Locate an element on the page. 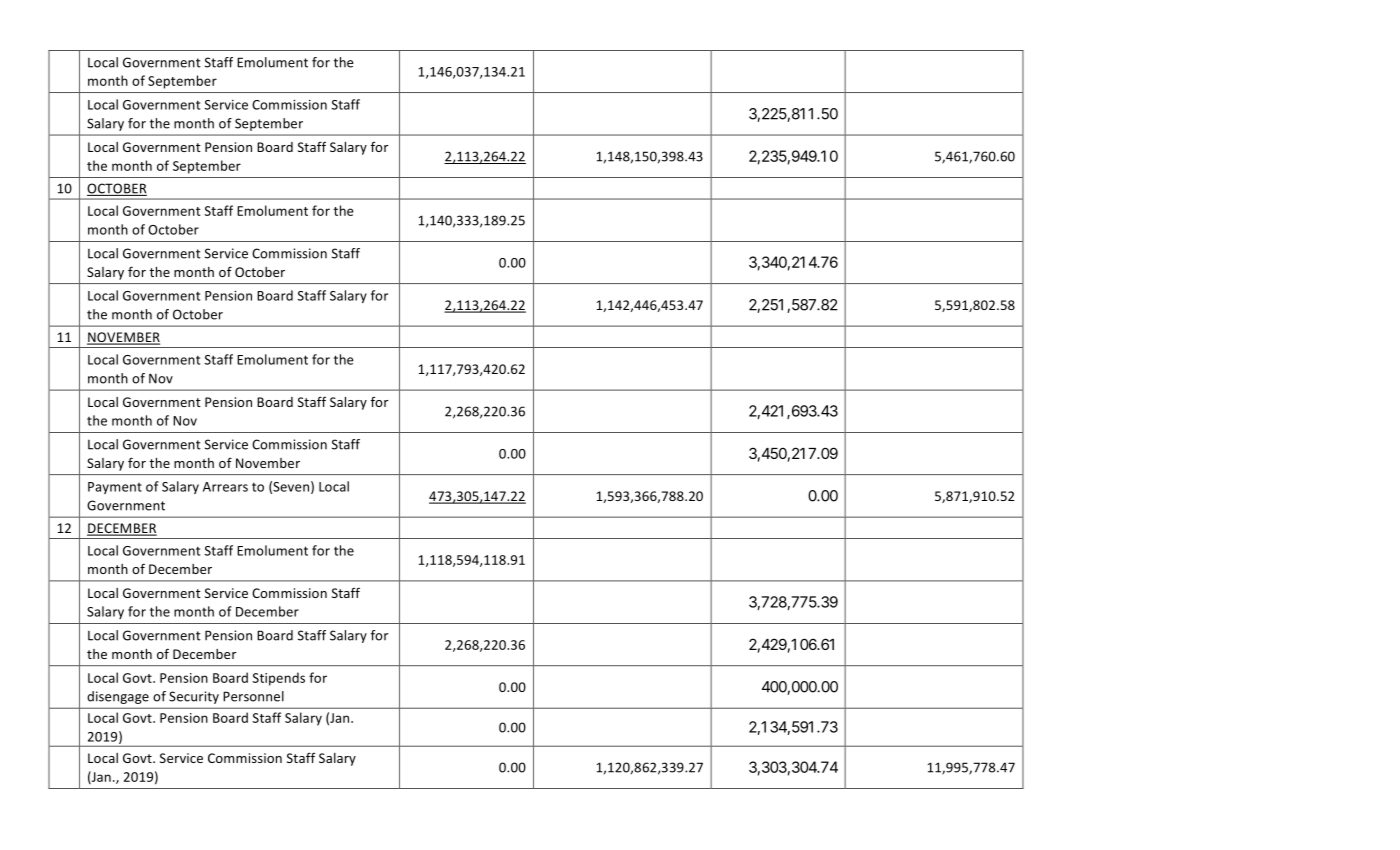  Stipends is located at coordinates (278, 679).
